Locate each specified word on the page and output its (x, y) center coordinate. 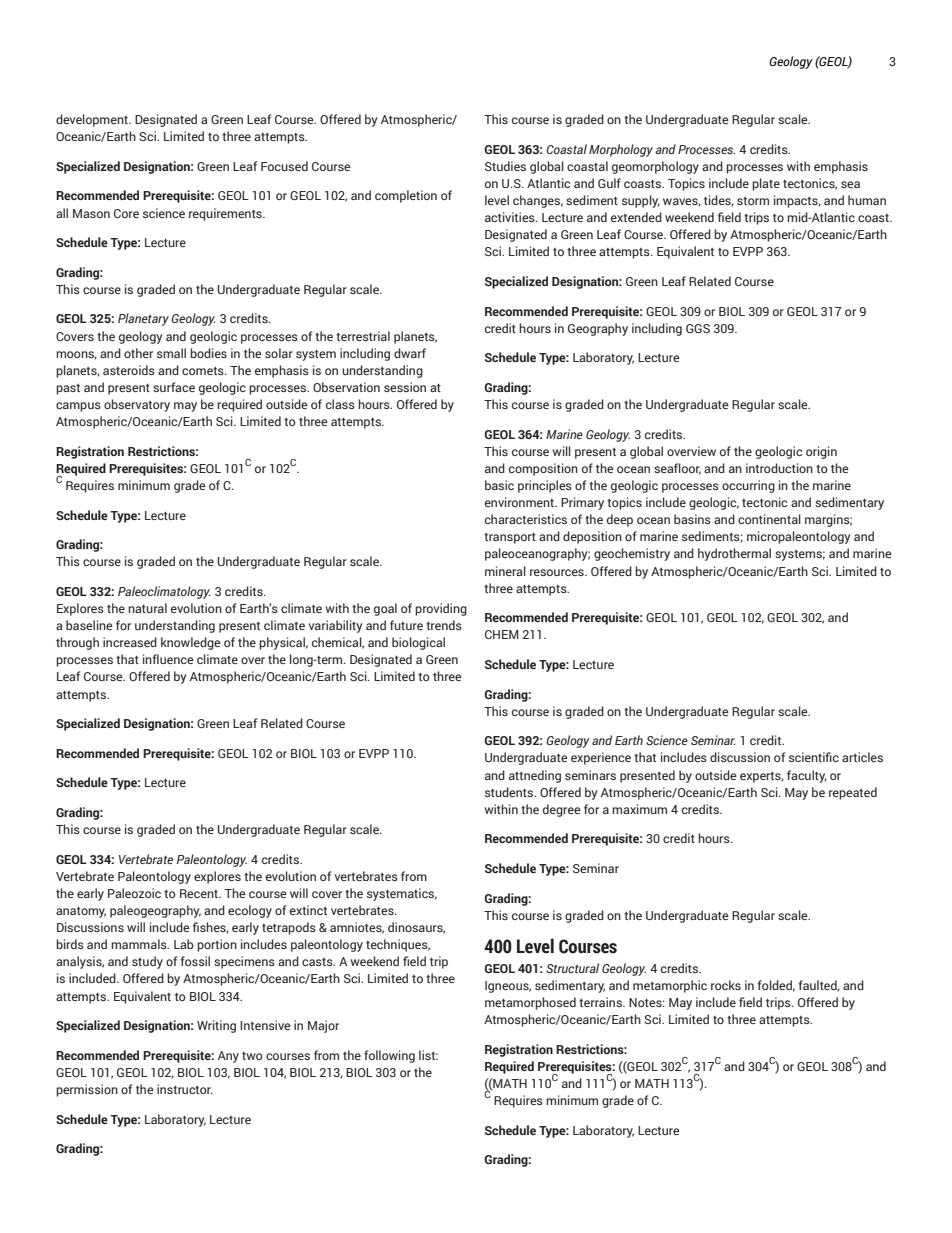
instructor (185, 1089)
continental (769, 519)
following (389, 1056)
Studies (505, 166)
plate (766, 184)
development (93, 120)
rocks (726, 985)
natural (147, 608)
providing (441, 609)
